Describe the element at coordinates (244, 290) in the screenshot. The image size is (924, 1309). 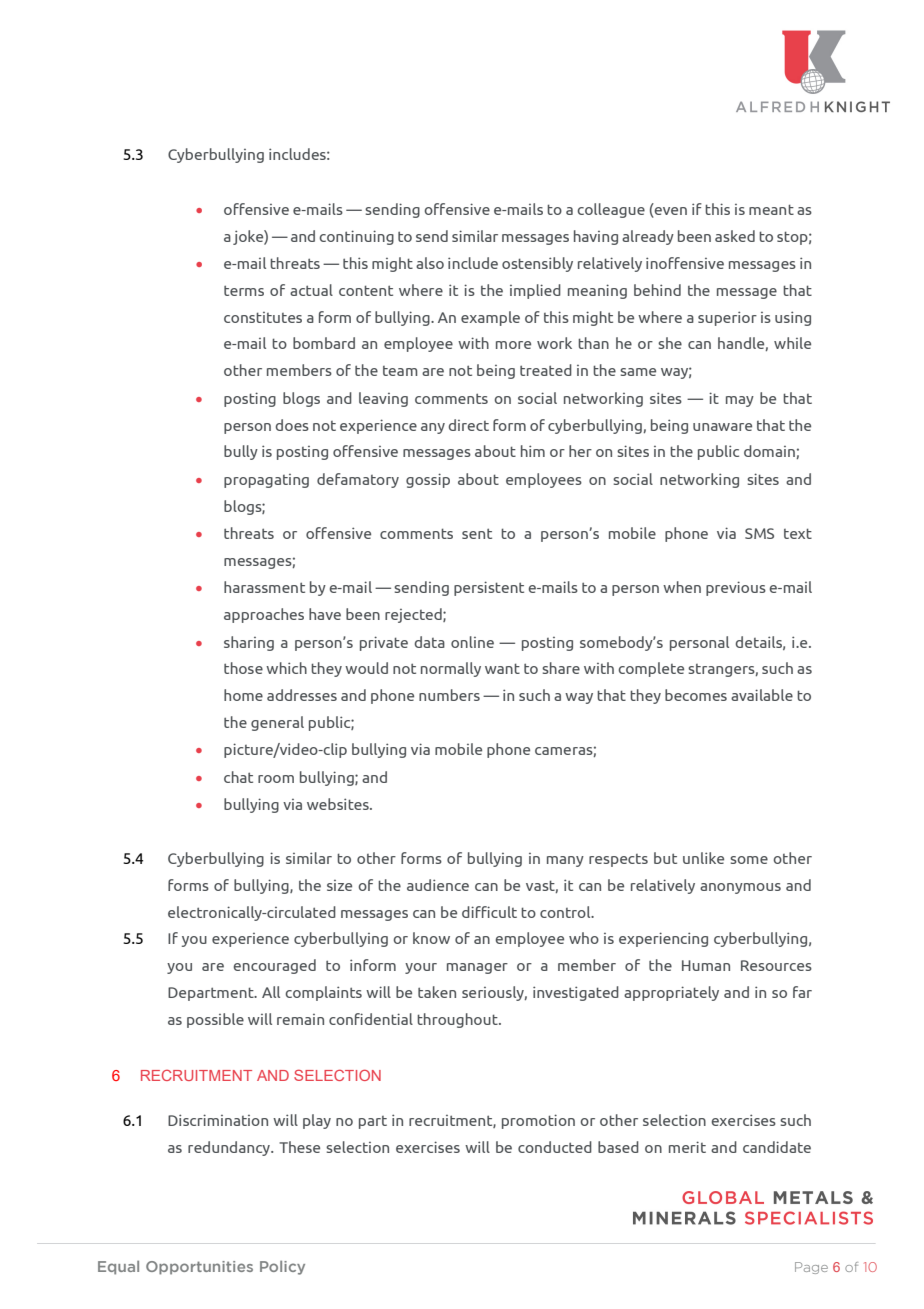
I see `terms` at that location.
